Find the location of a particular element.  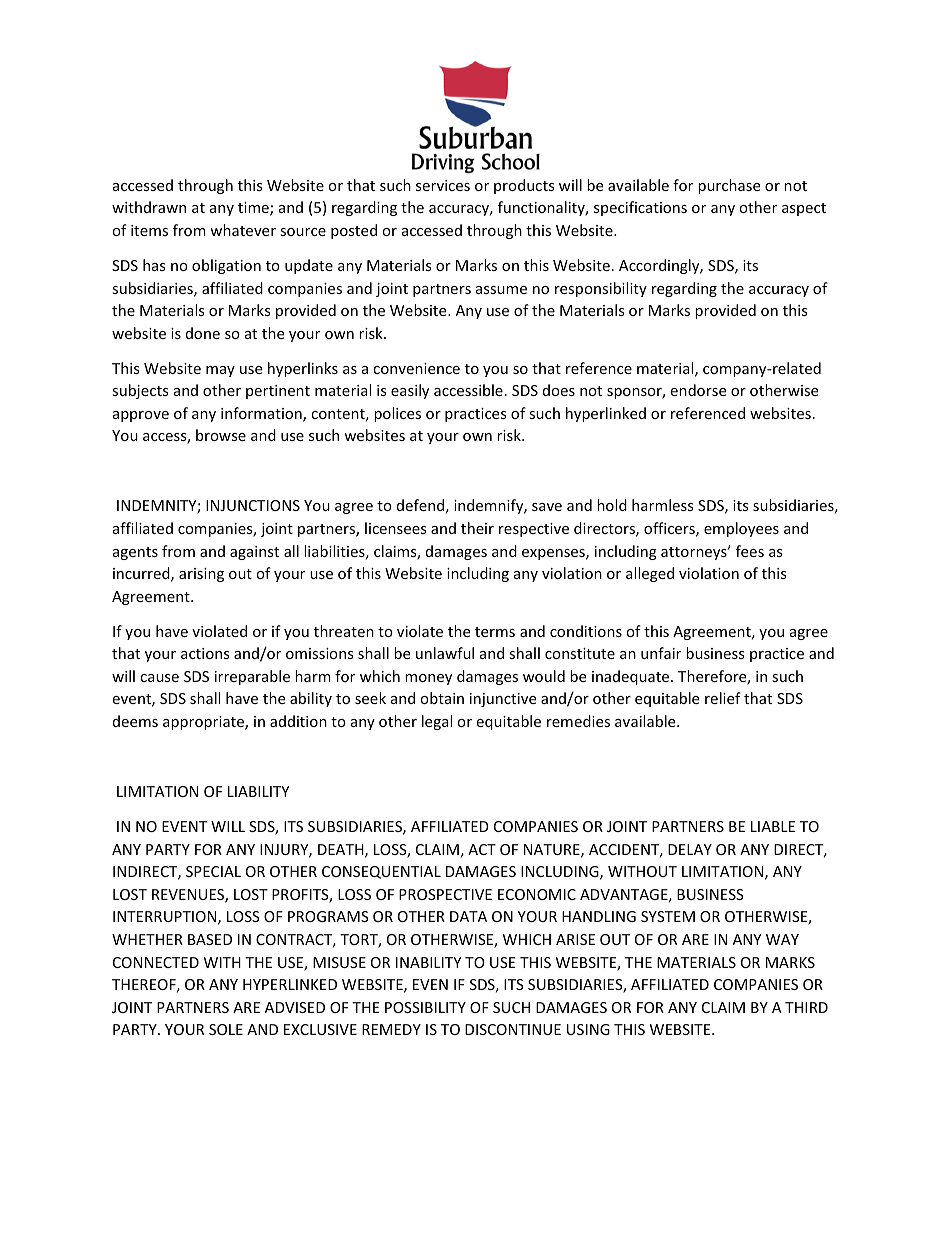

arising is located at coordinates (201, 575).
